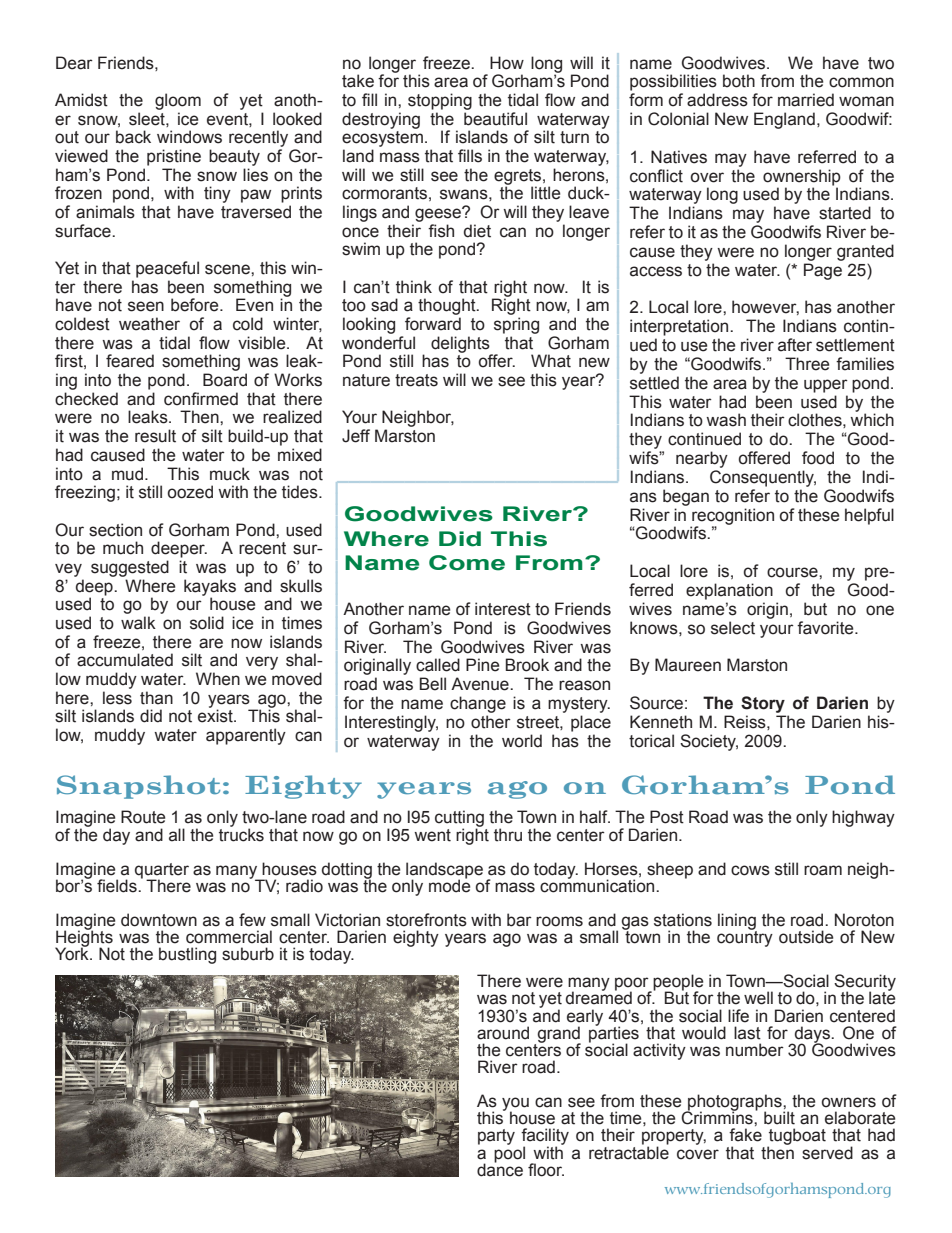 Image resolution: width=952 pixels, height=1233 pixels. What do you see at coordinates (863, 818) in the screenshot?
I see `highway` at bounding box center [863, 818].
